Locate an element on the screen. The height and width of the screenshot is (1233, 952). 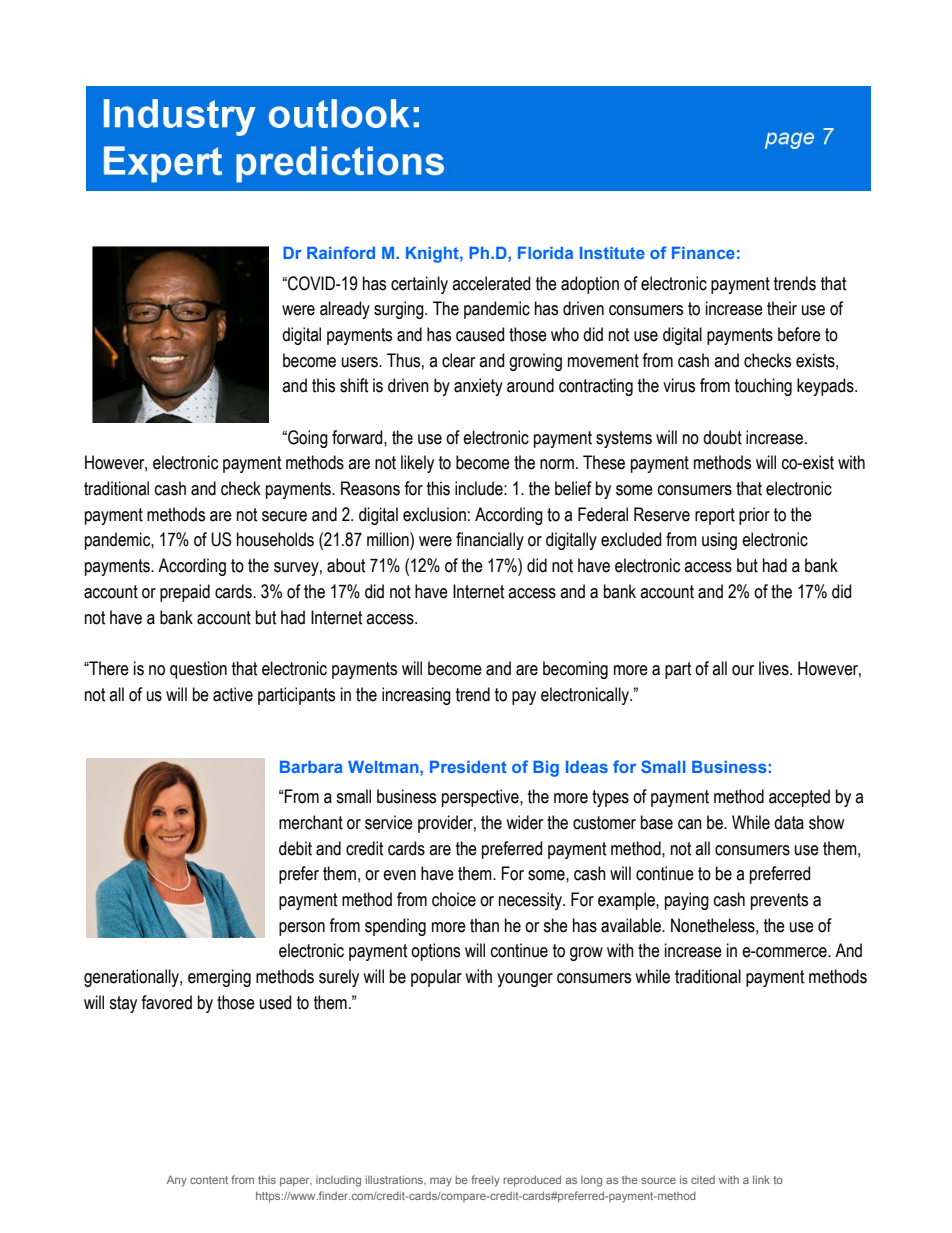
accelerated is located at coordinates (491, 283).
